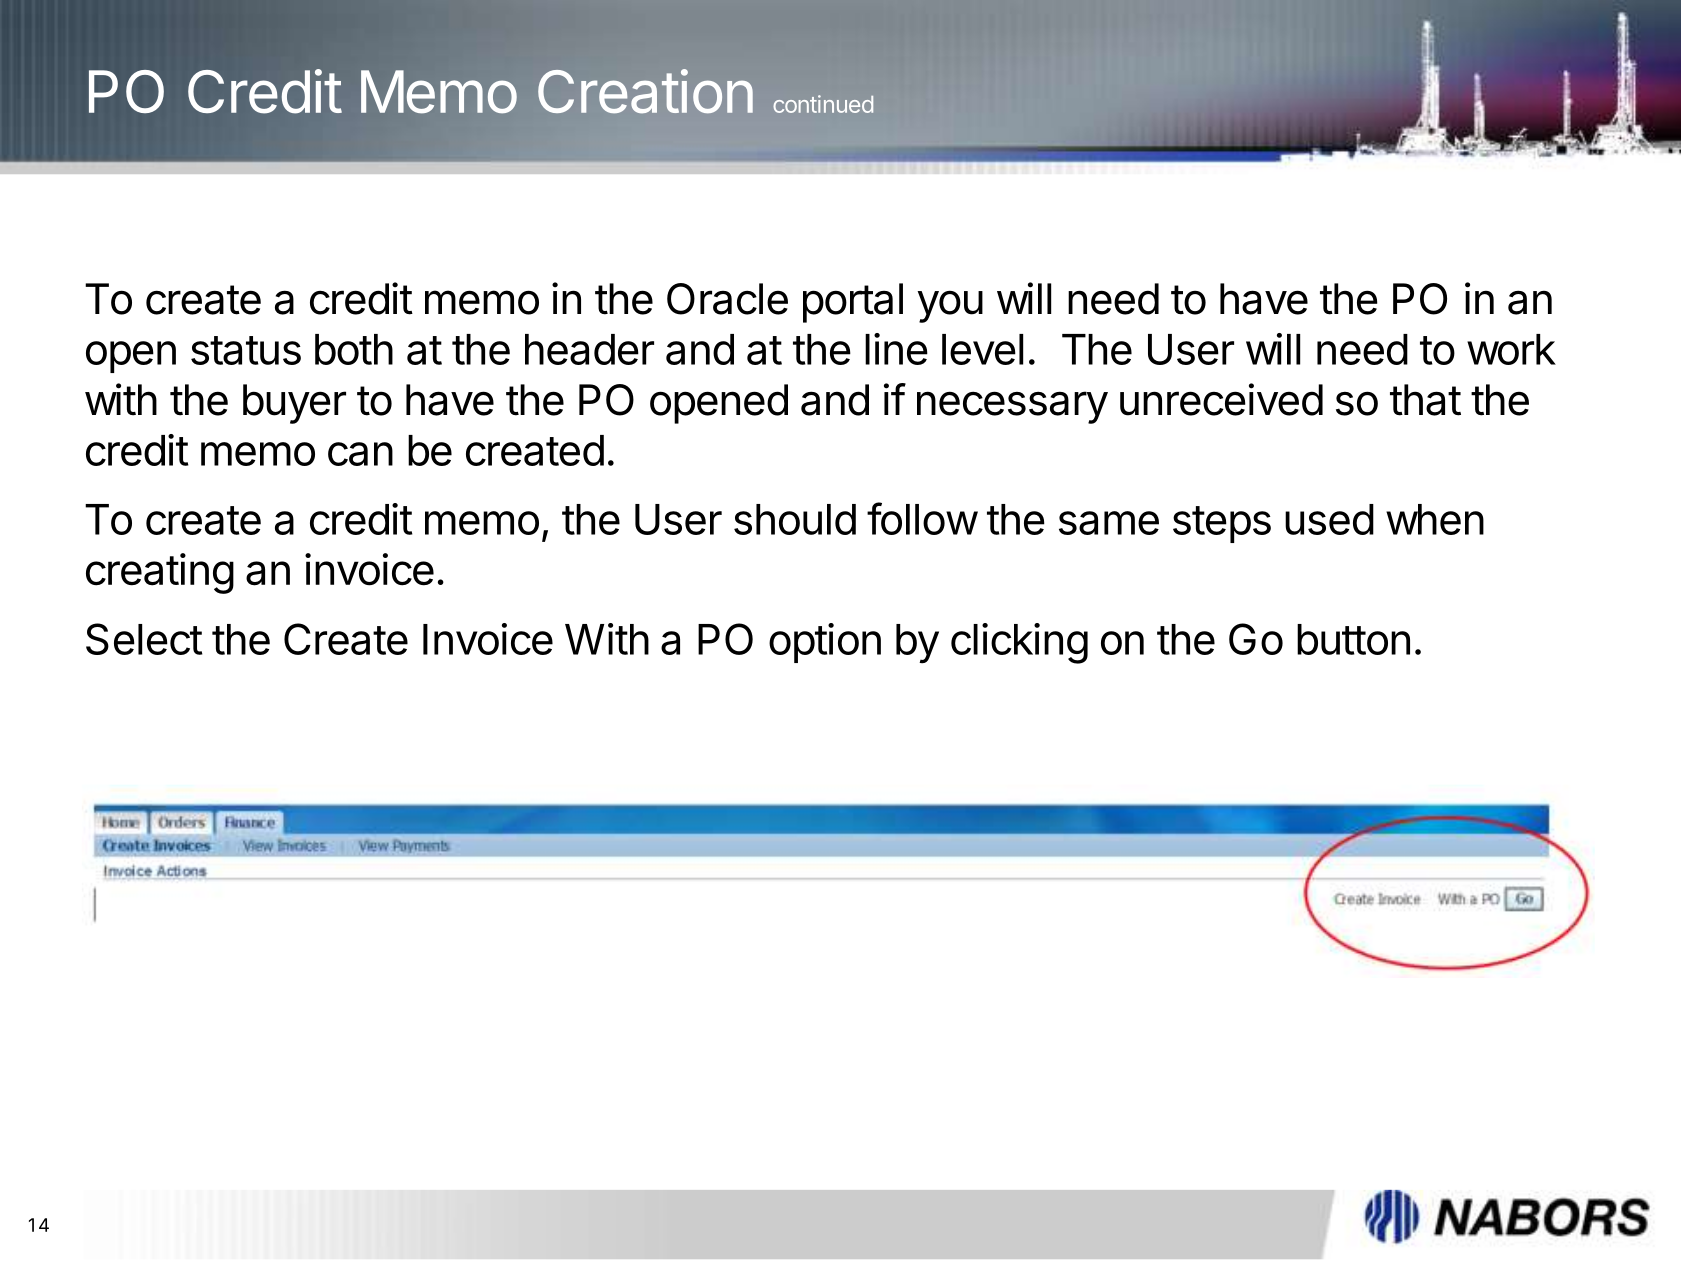 The image size is (1681, 1261). What do you see at coordinates (823, 104) in the screenshot?
I see `continued` at bounding box center [823, 104].
